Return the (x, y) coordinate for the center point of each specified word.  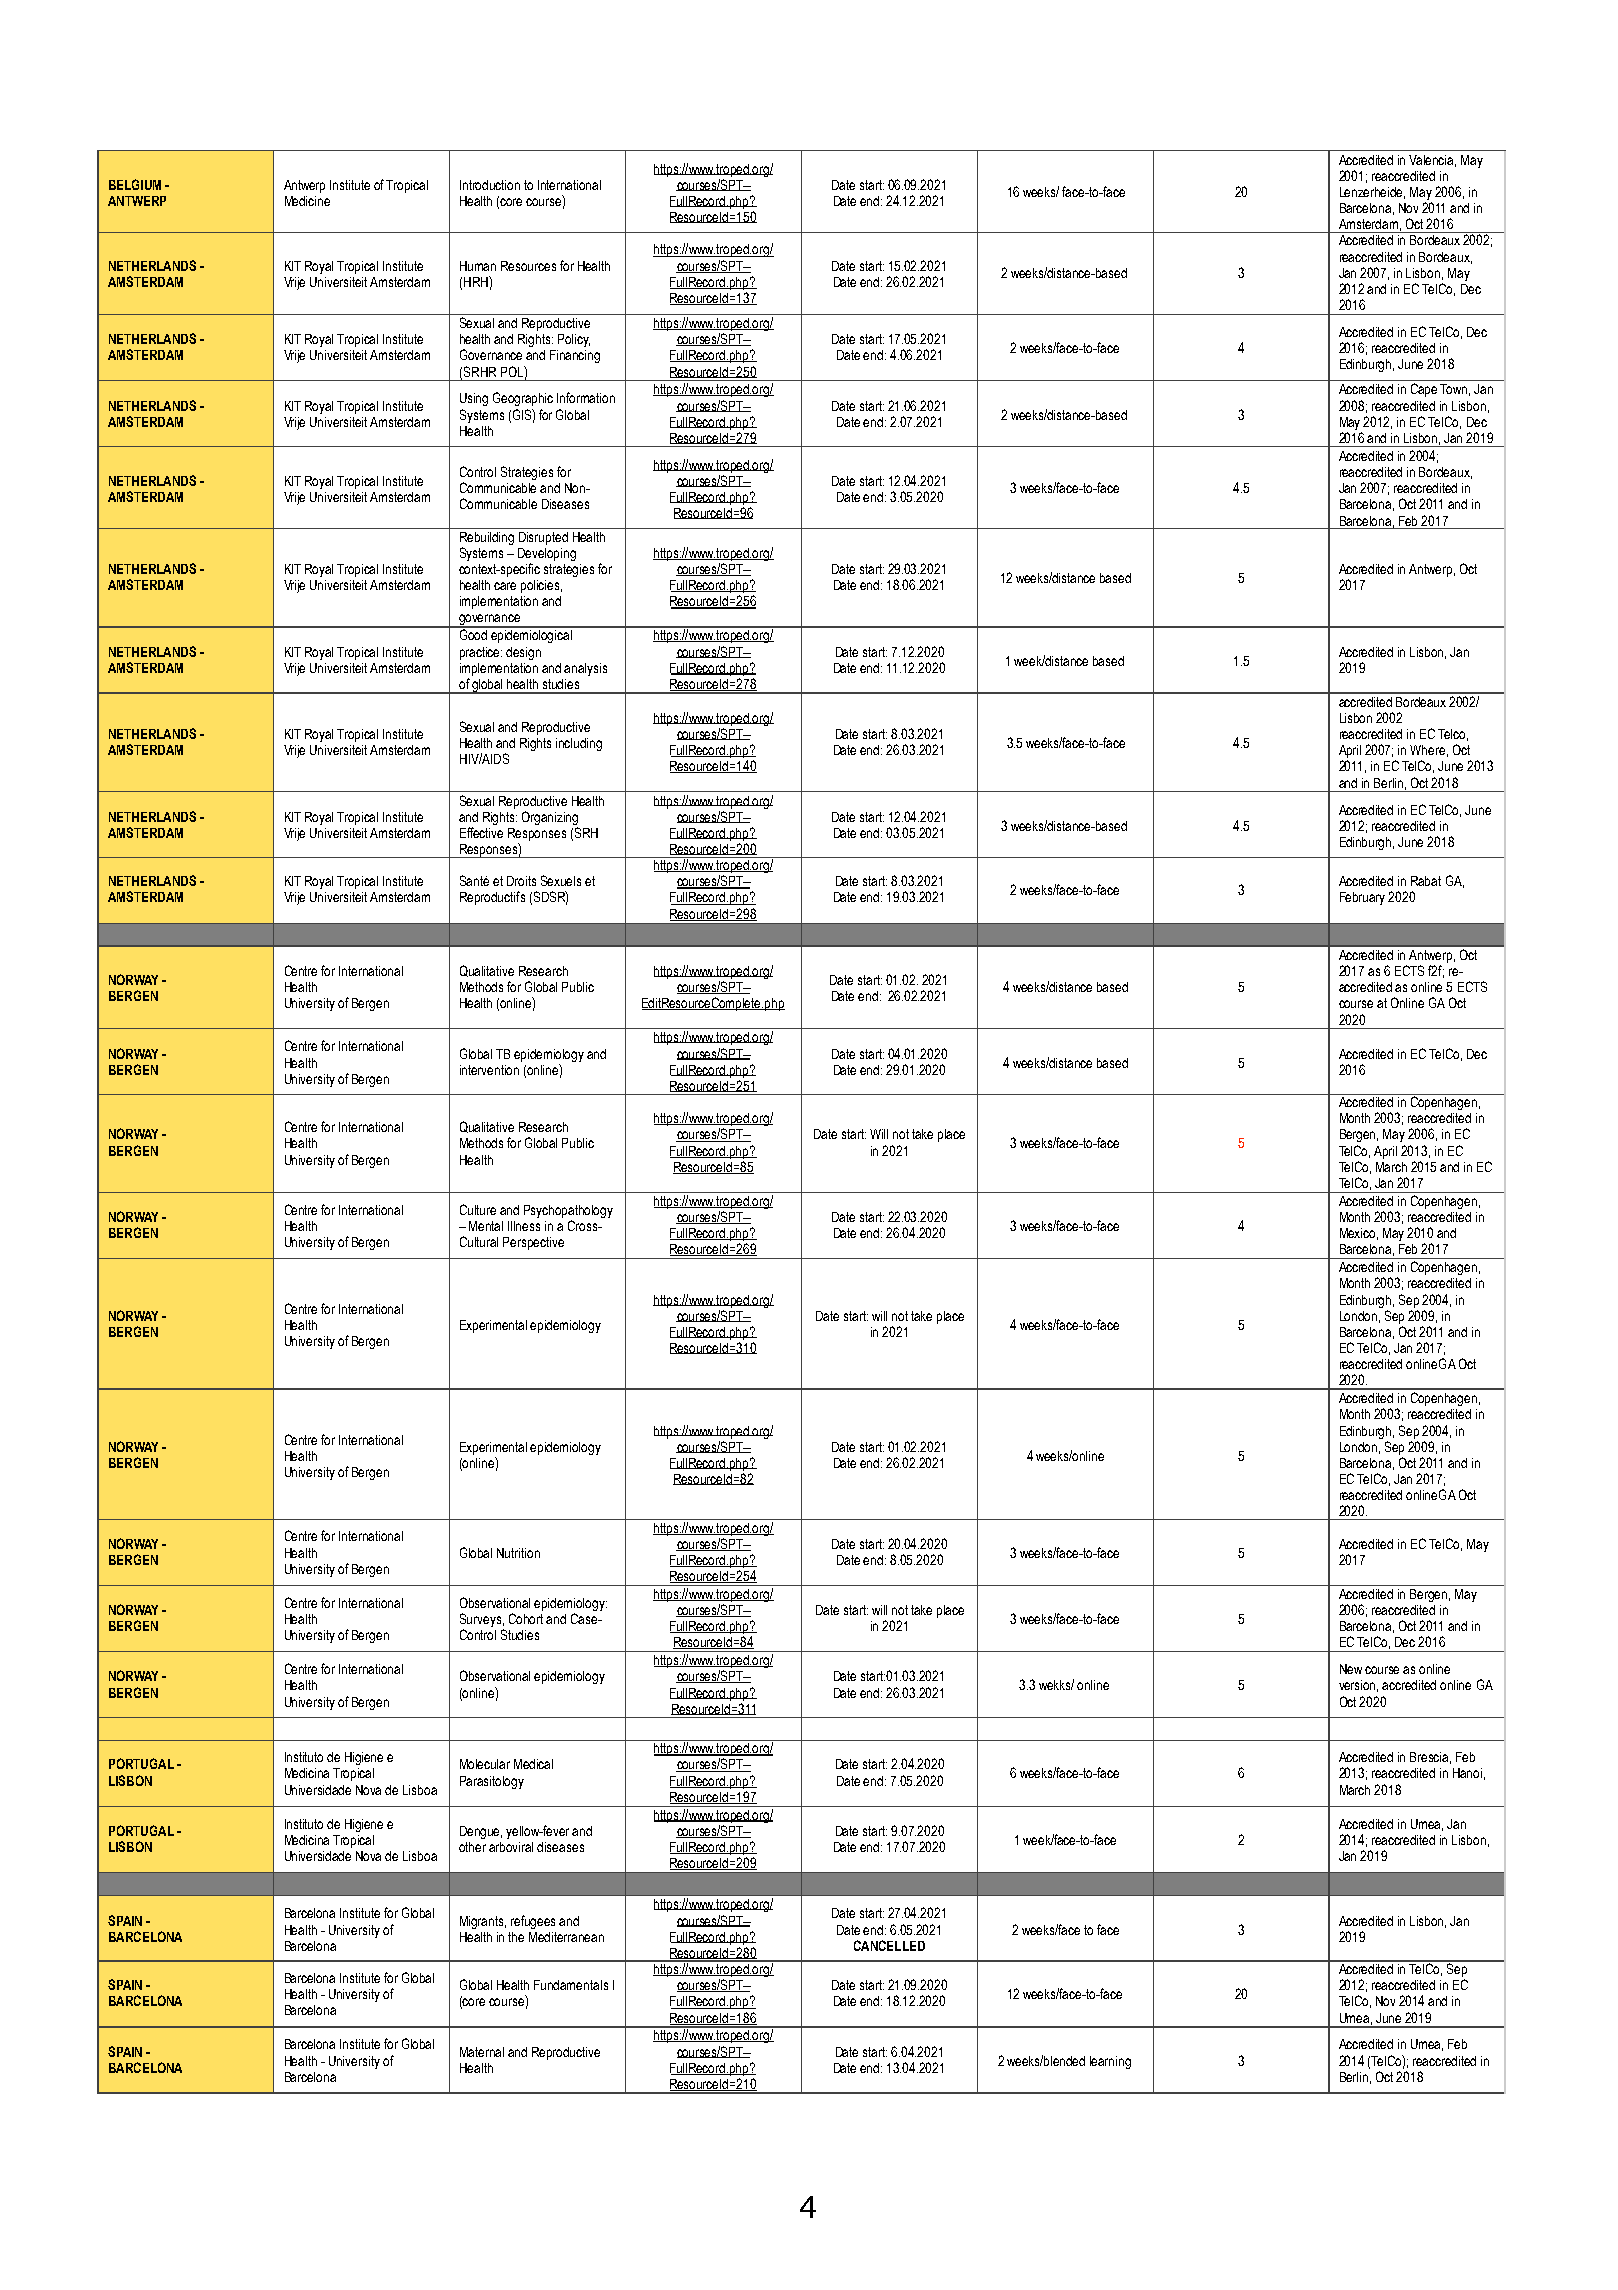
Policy (574, 340)
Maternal (482, 2052)
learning (1110, 2062)
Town (1455, 390)
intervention (489, 1070)
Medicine (307, 201)
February (1362, 898)
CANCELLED (889, 1945)
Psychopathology (568, 1211)
